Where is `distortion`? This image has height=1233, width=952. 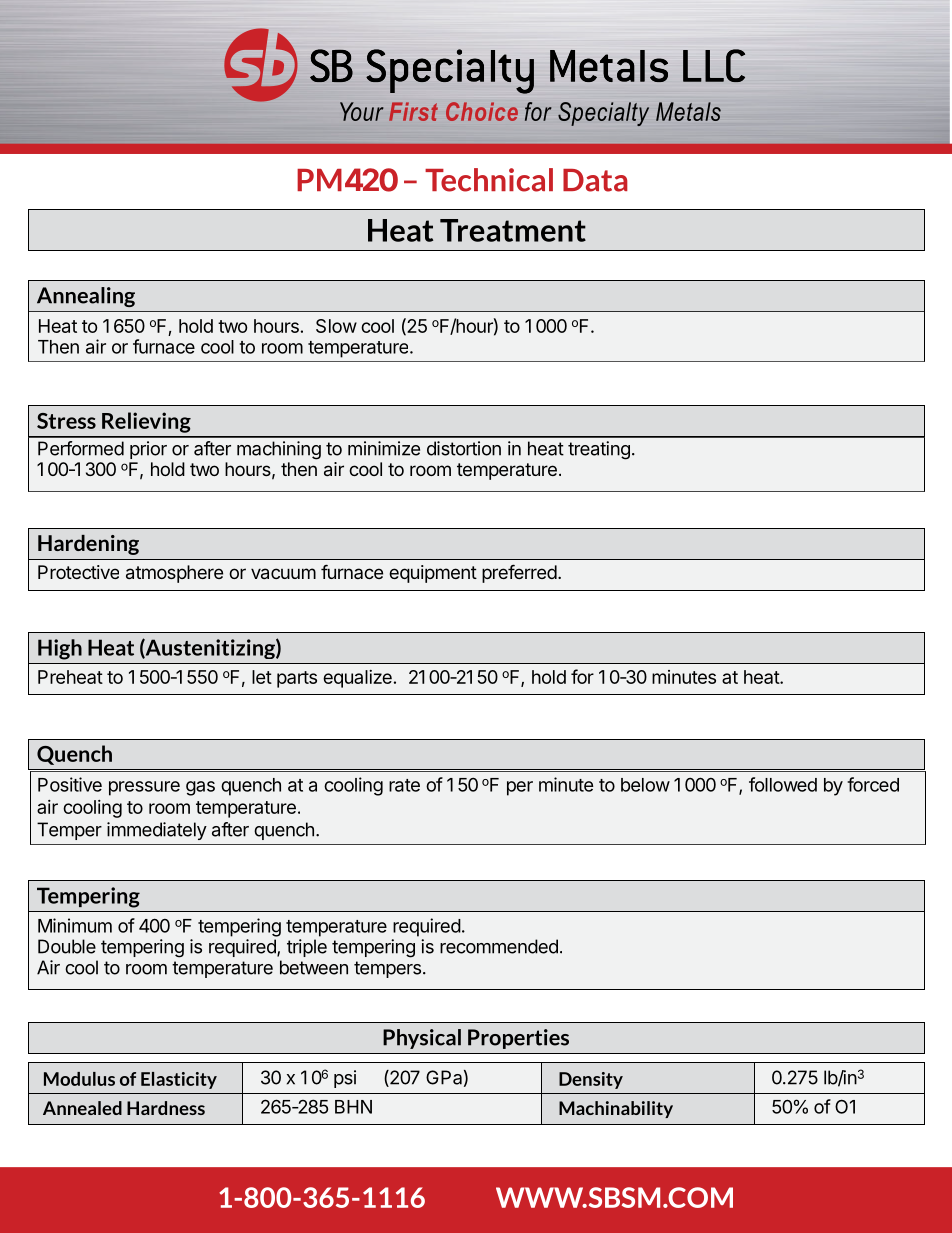 distortion is located at coordinates (464, 448).
